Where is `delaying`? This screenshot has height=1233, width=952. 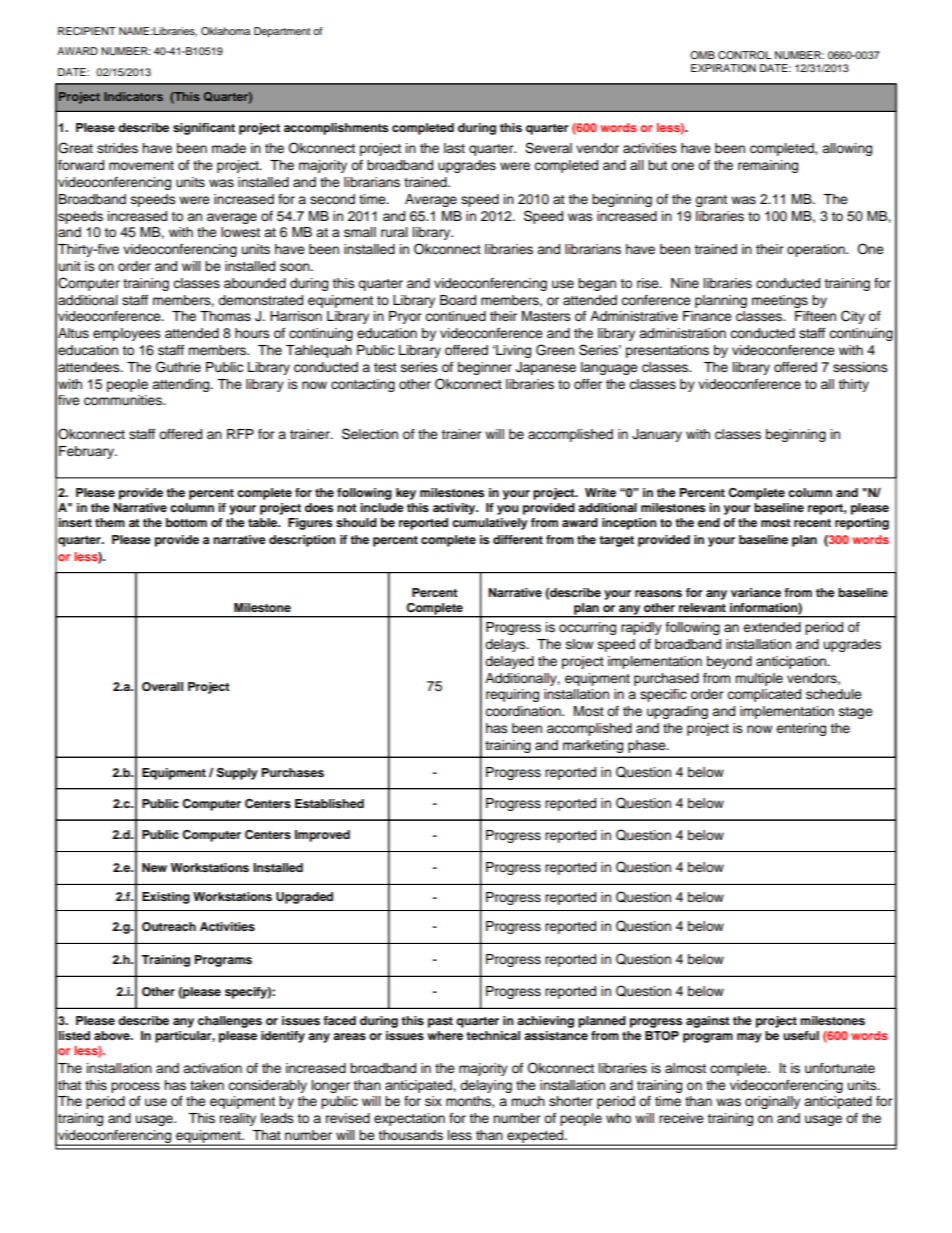
delaying is located at coordinates (486, 1086).
